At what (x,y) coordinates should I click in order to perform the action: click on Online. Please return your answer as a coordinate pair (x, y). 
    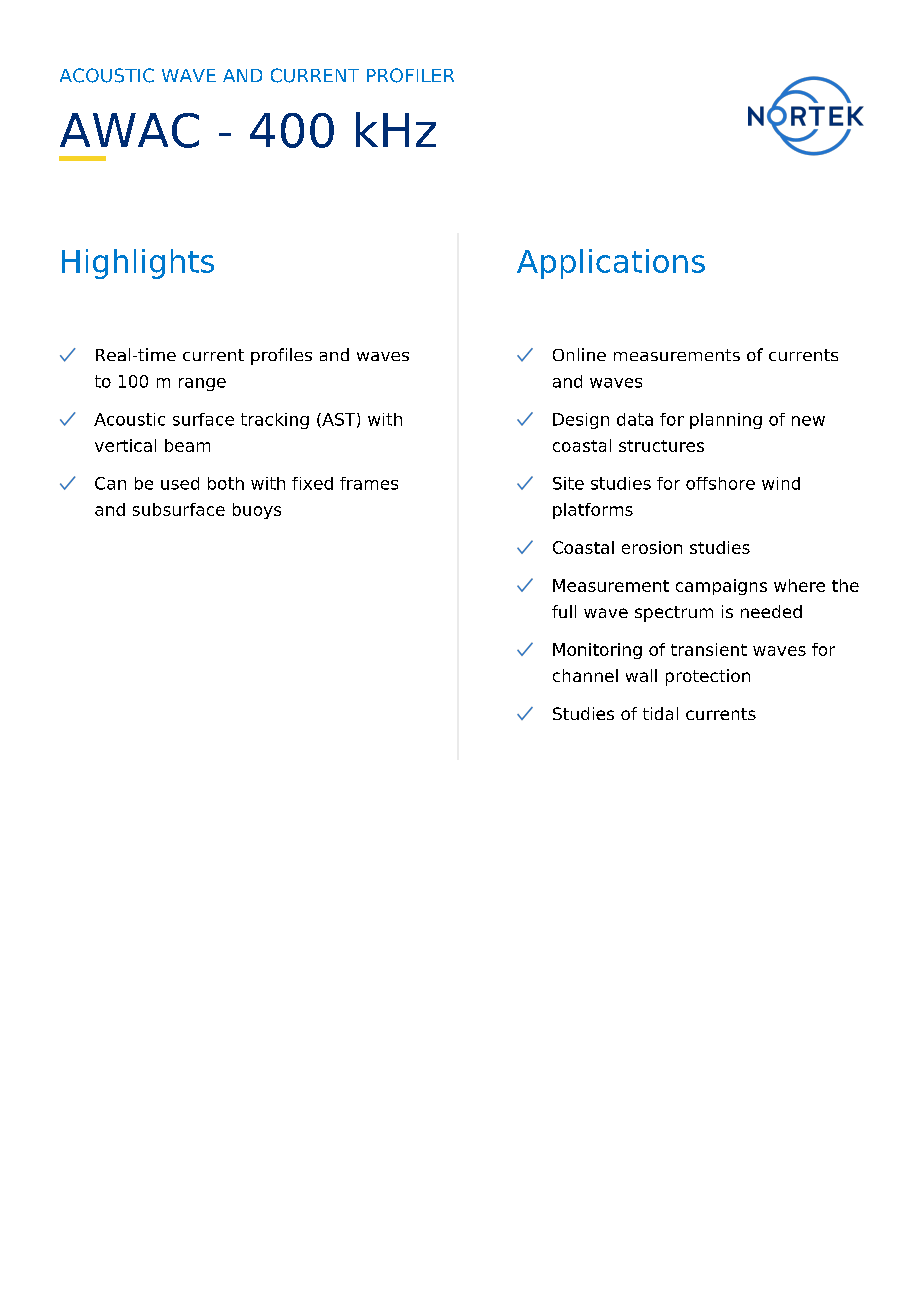
    Looking at the image, I should click on (579, 354).
